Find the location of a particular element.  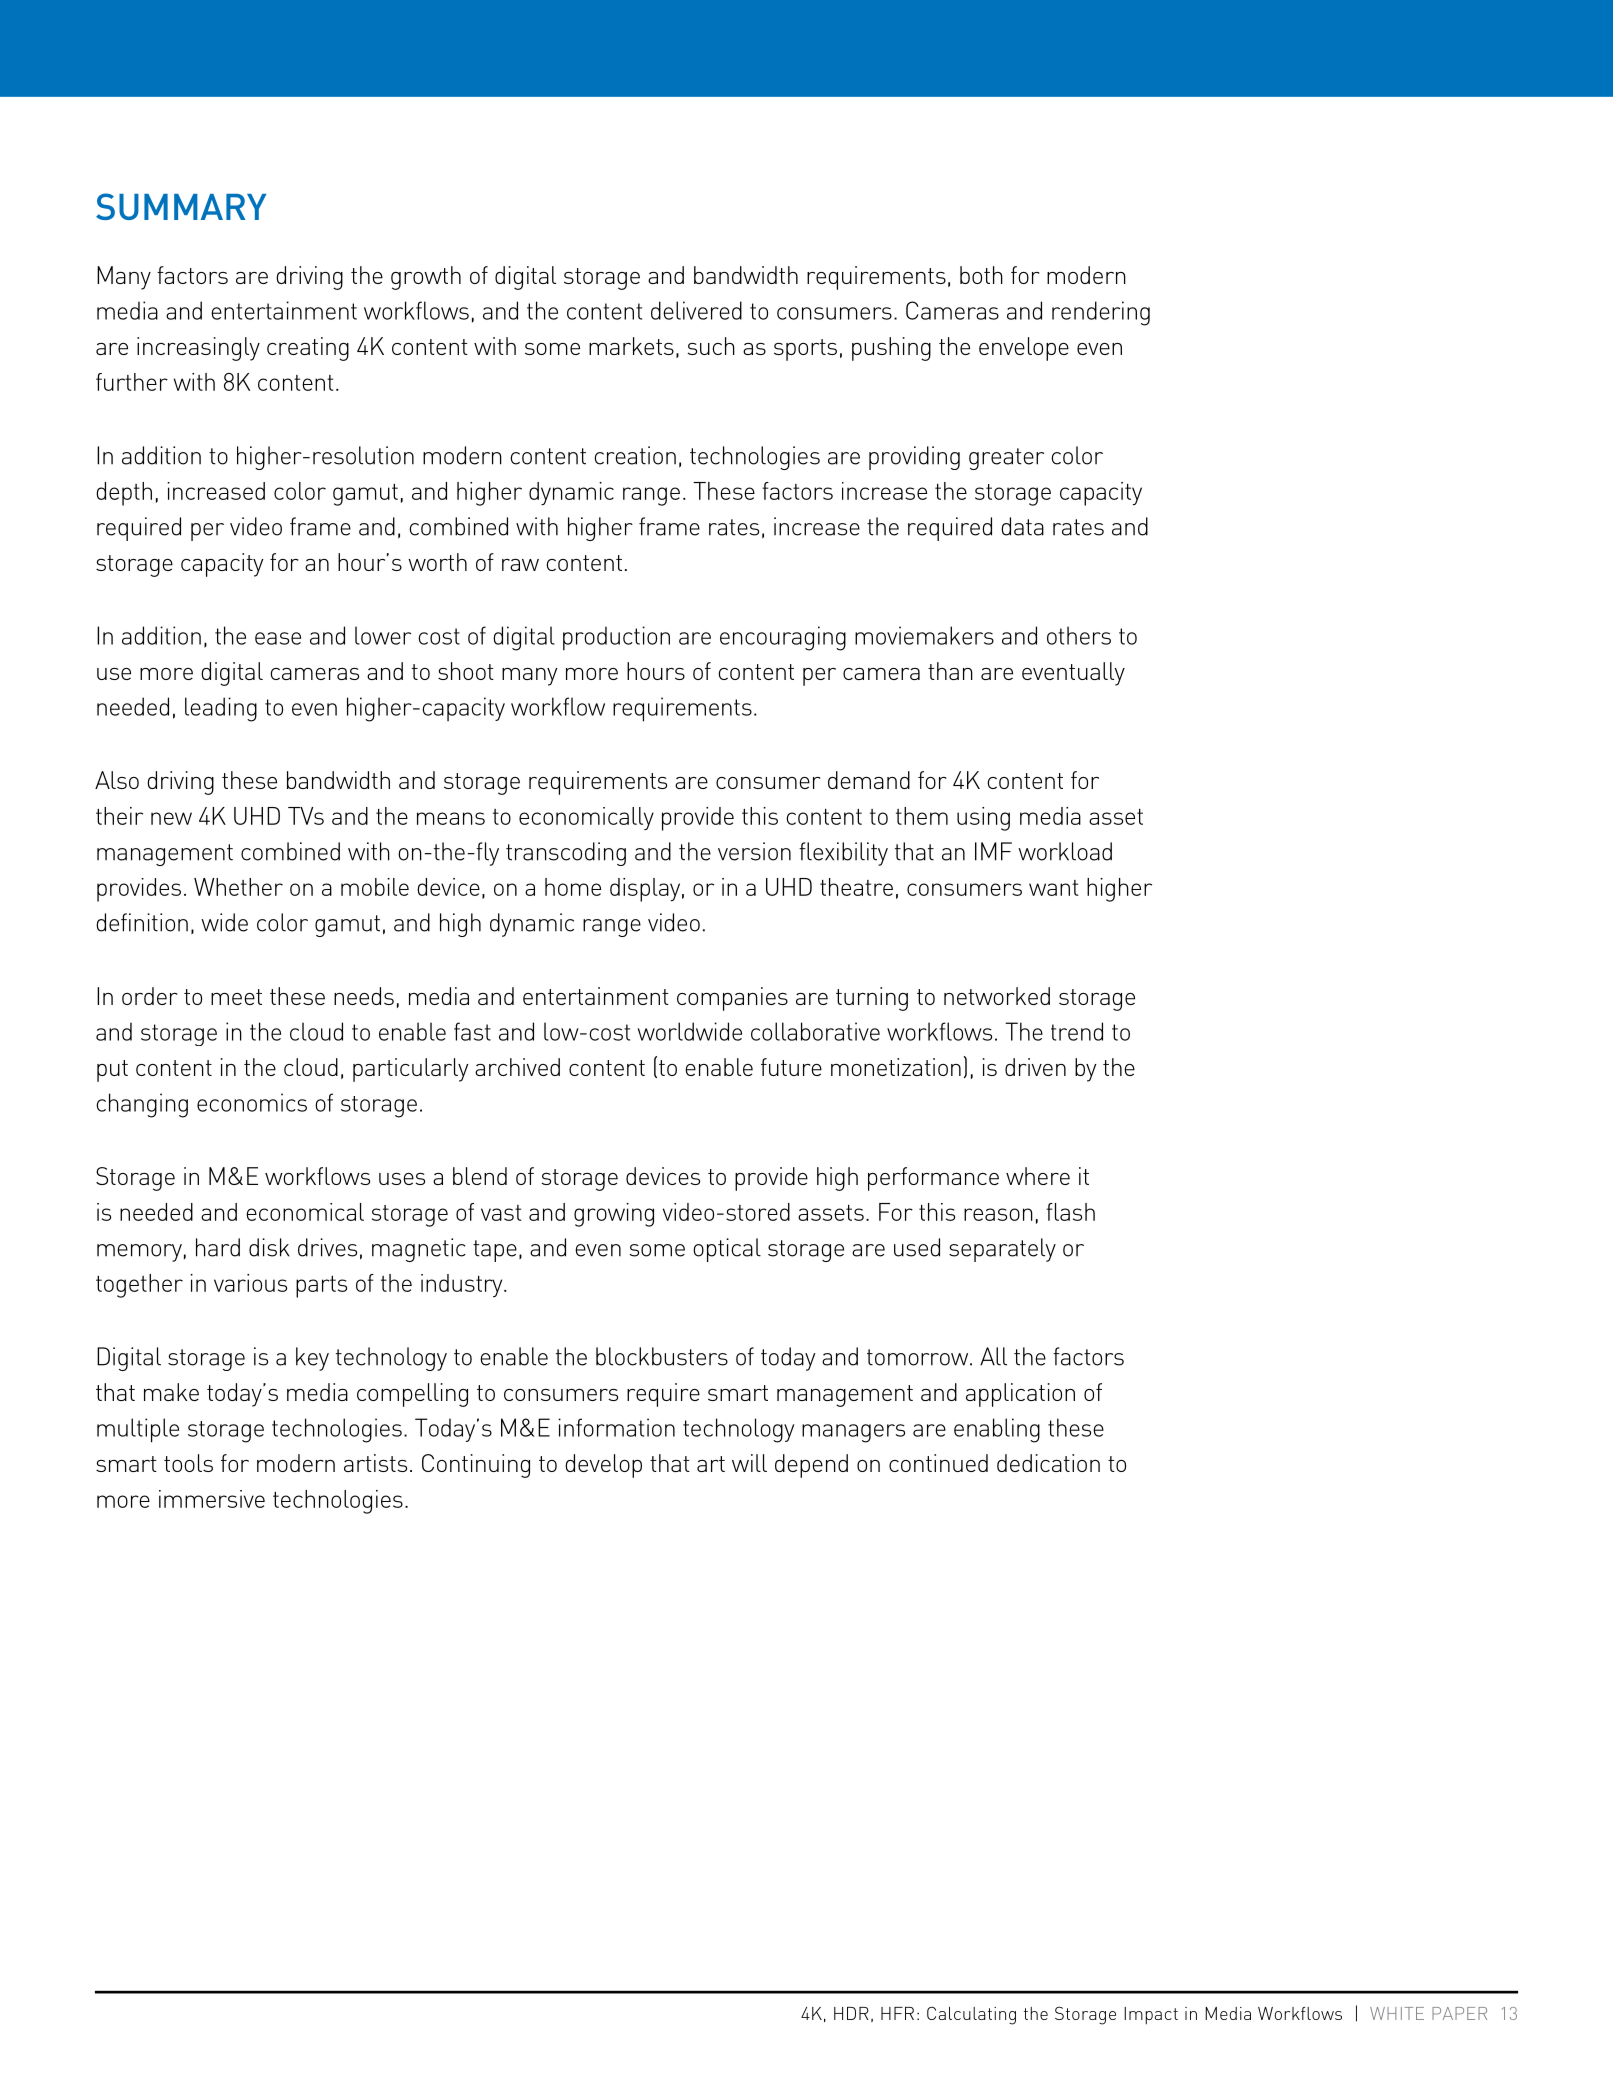

future is located at coordinates (791, 1067).
